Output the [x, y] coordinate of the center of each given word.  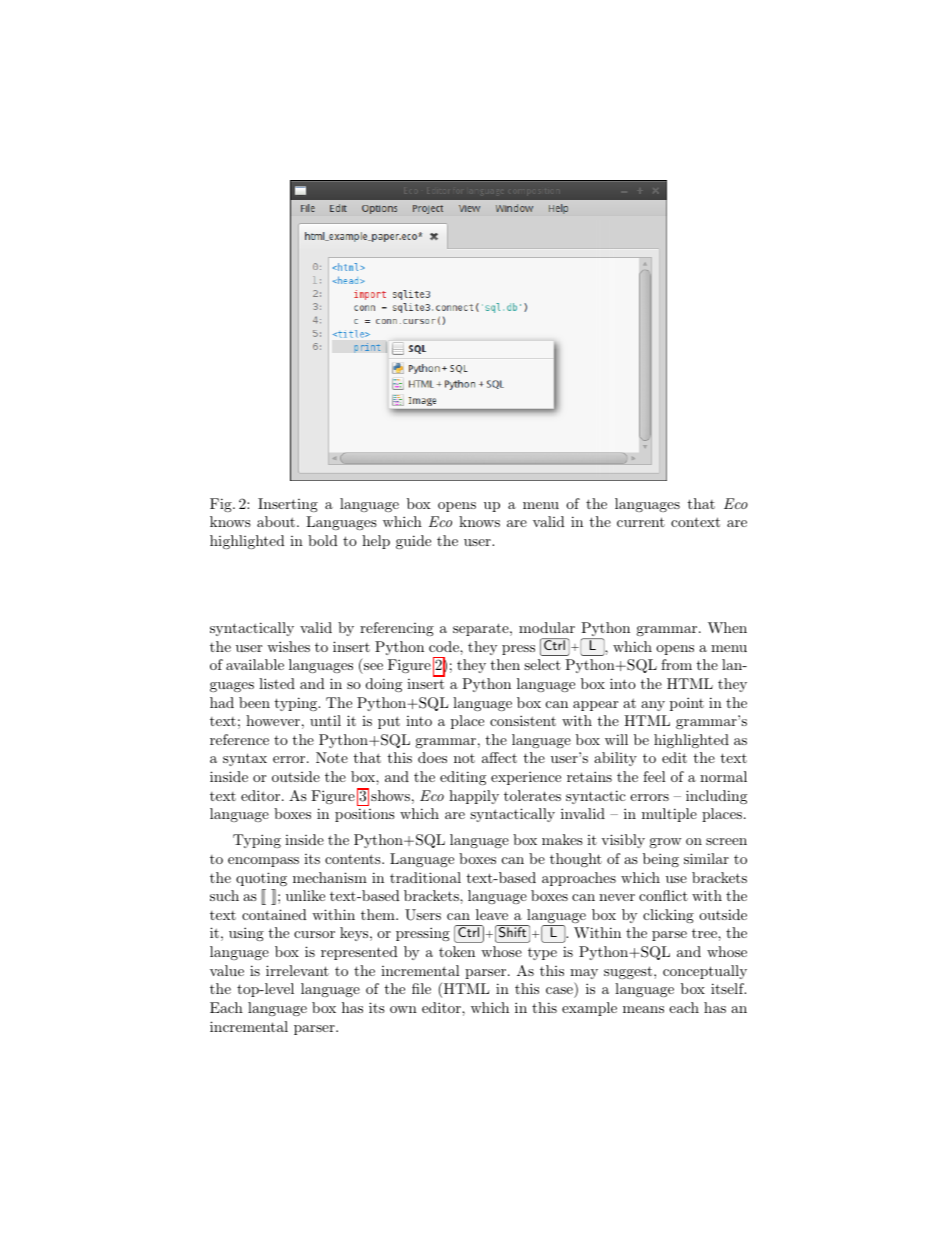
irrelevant [297, 970]
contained [274, 914]
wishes [288, 646]
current [641, 522]
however [273, 720]
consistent [523, 720]
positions [365, 815]
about [277, 521]
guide [413, 542]
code [445, 646]
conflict [663, 895]
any [653, 706]
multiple [669, 815]
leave [492, 914]
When [727, 627]
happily [474, 797]
